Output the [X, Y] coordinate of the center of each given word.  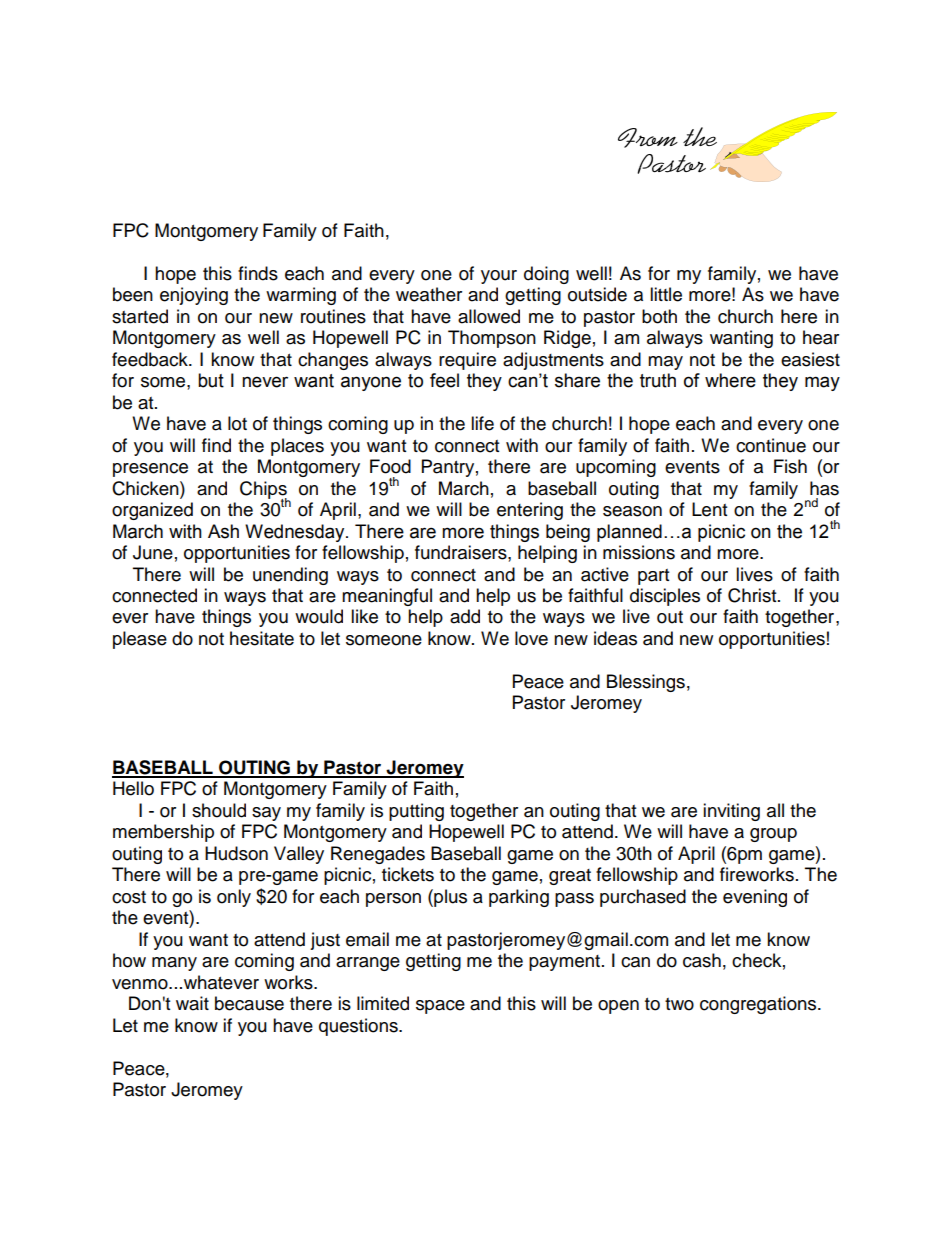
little [666, 294]
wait [192, 1003]
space [440, 1007]
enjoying [194, 296]
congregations [759, 1005]
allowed [489, 316]
